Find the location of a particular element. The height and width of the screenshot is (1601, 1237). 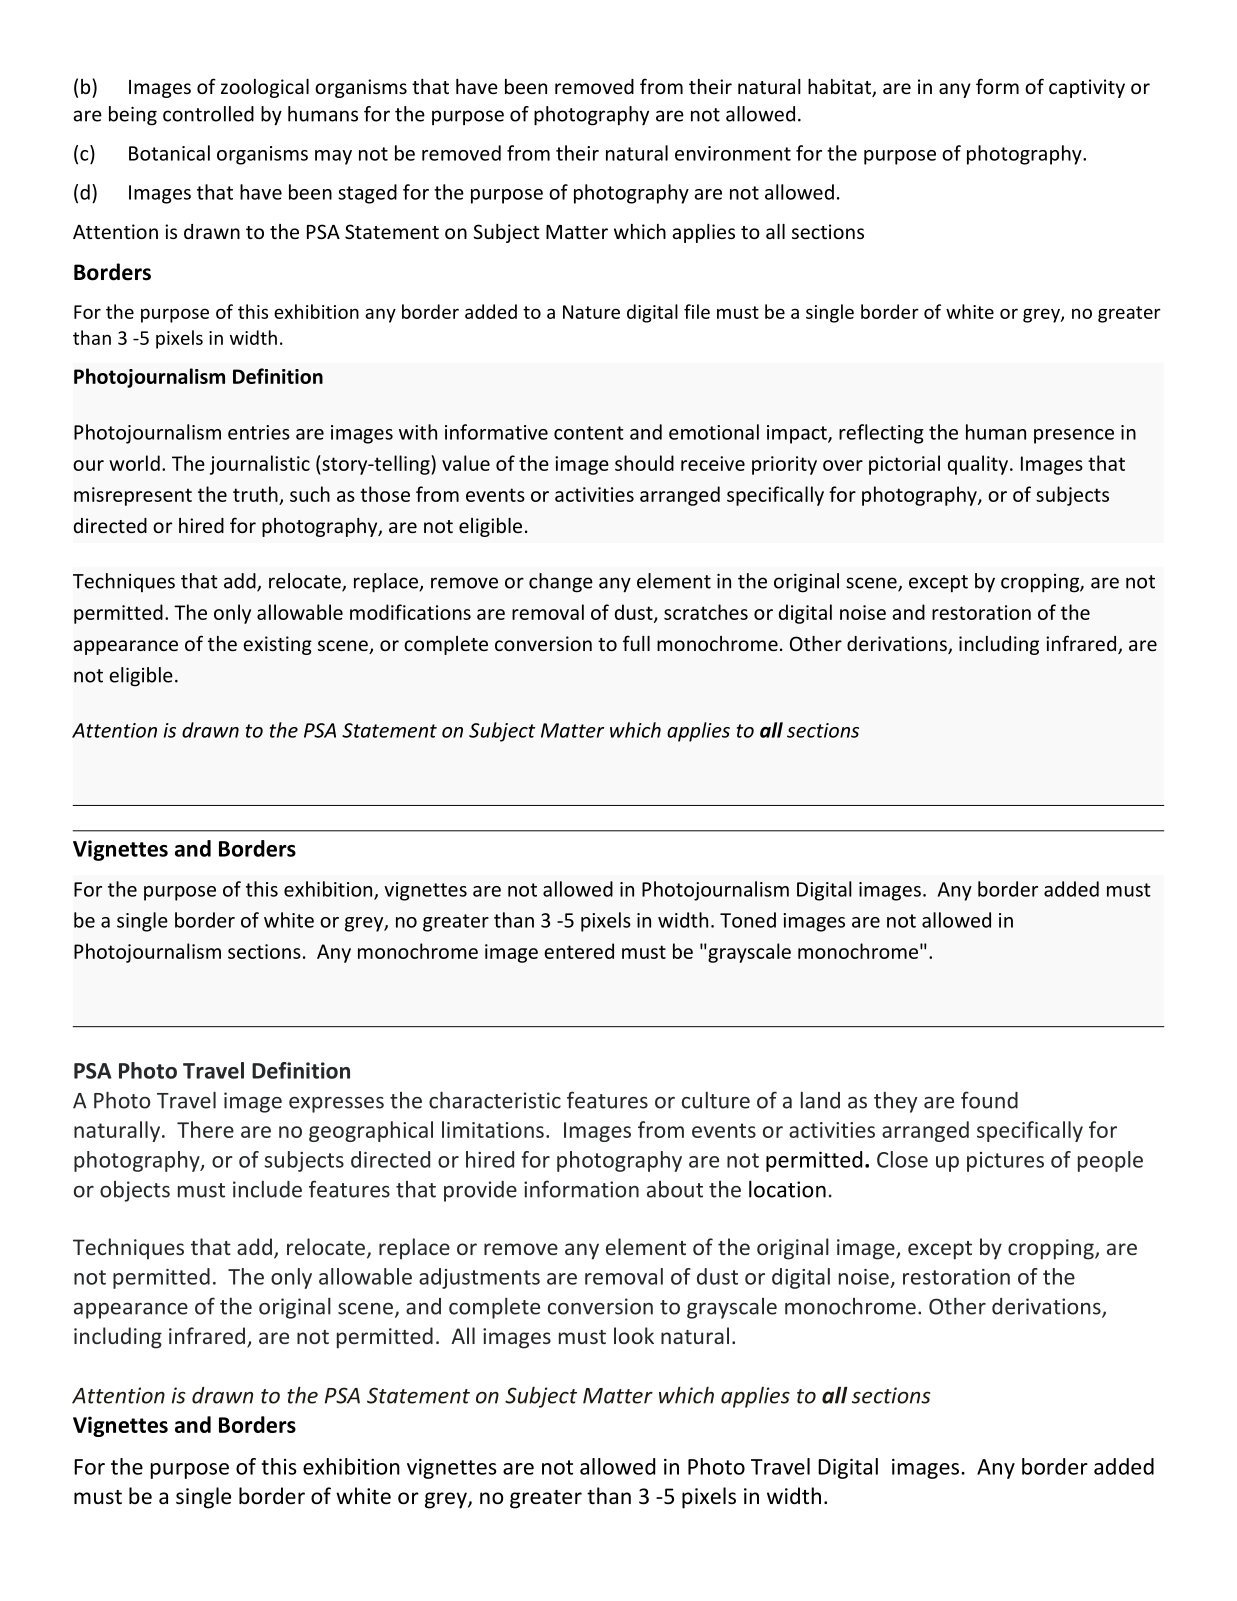

pictures is located at coordinates (1005, 1162).
